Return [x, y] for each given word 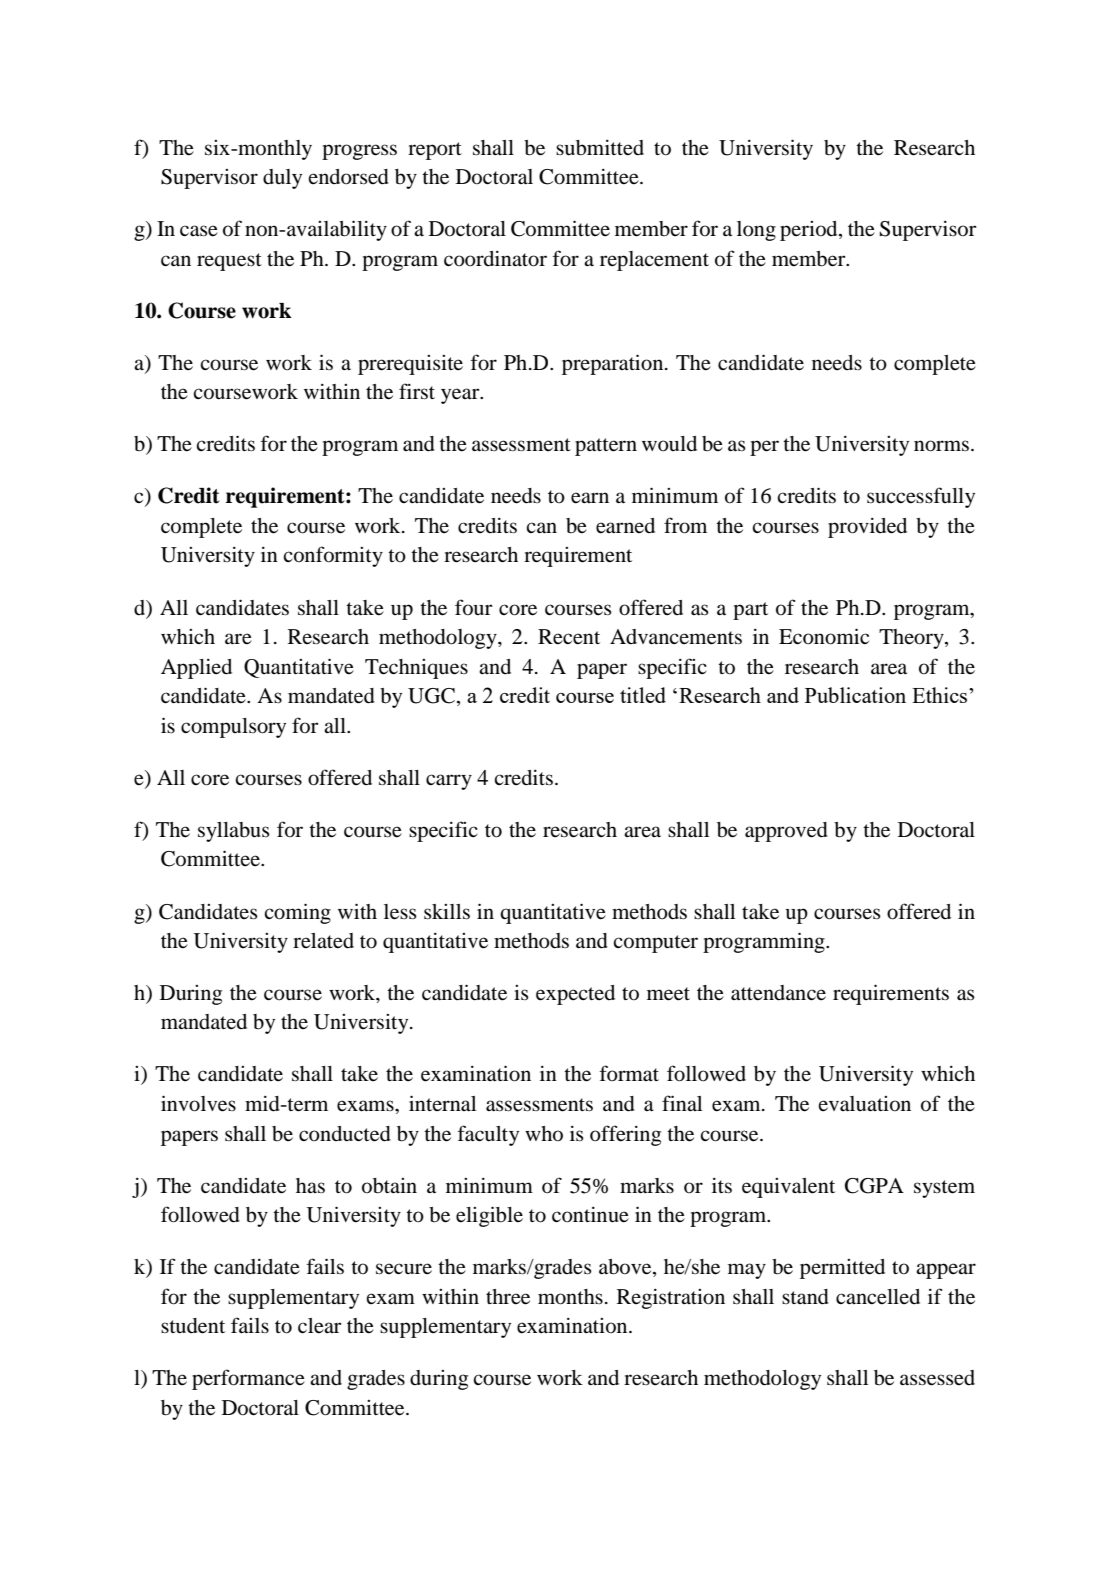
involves [198, 1103]
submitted [600, 148]
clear [320, 1326]
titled [643, 695]
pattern [606, 447]
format [629, 1073]
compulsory [233, 728]
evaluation [864, 1104]
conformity [333, 556]
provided [867, 528]
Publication [855, 695]
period [810, 231]
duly [282, 179]
